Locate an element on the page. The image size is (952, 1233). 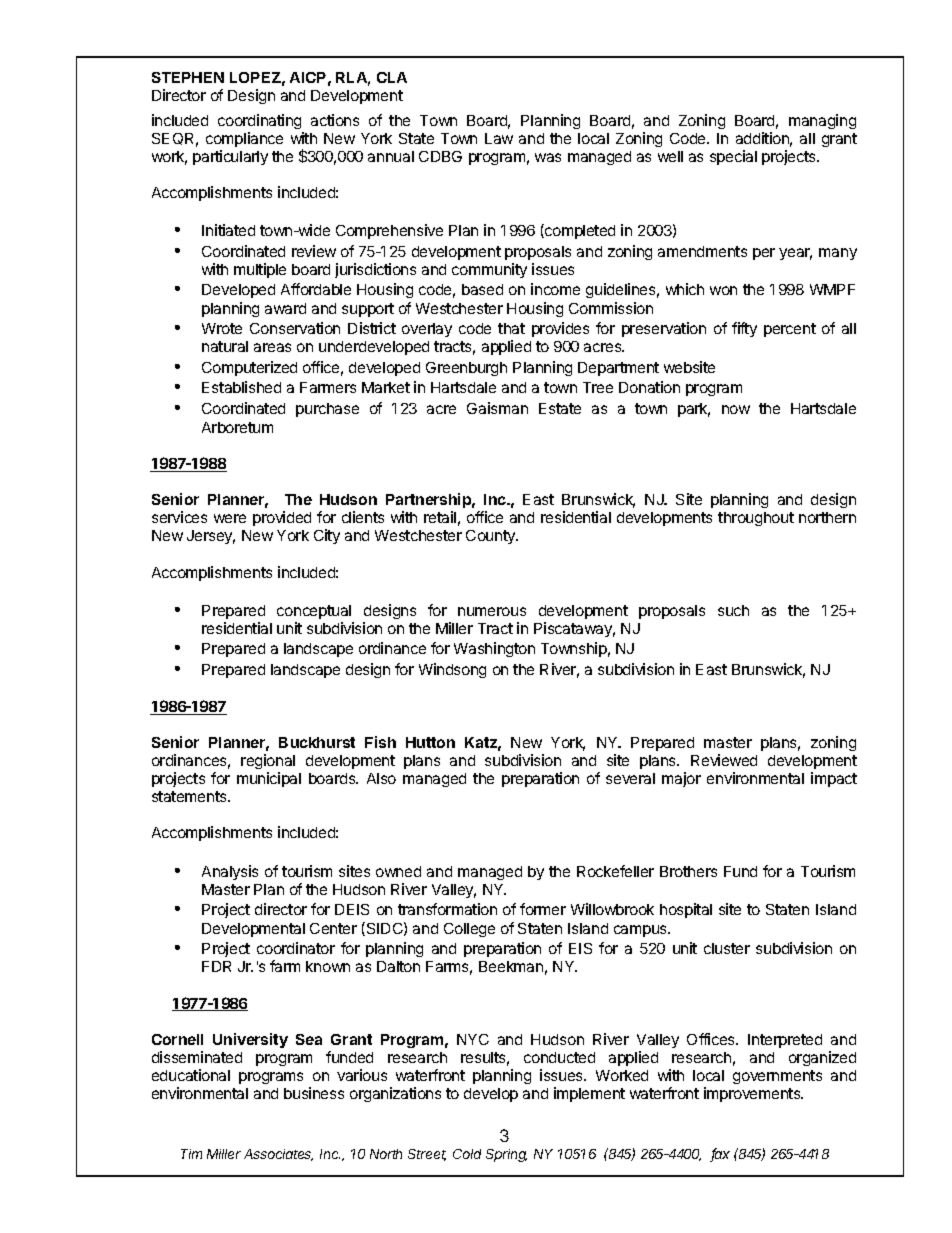
County is located at coordinates (492, 537).
